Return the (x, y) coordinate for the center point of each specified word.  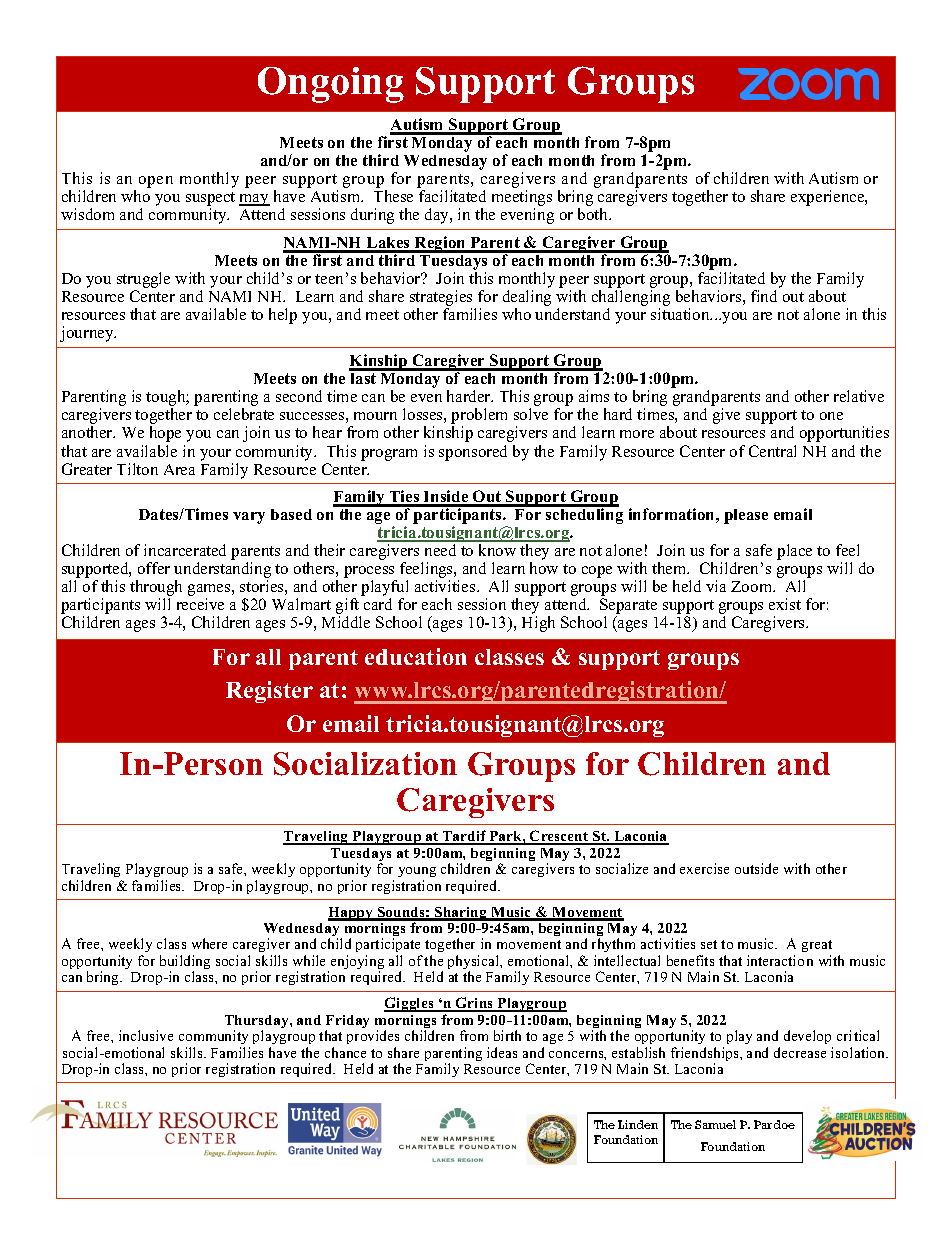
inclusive (146, 1035)
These (393, 196)
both (594, 214)
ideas (502, 1052)
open (156, 182)
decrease (800, 1052)
